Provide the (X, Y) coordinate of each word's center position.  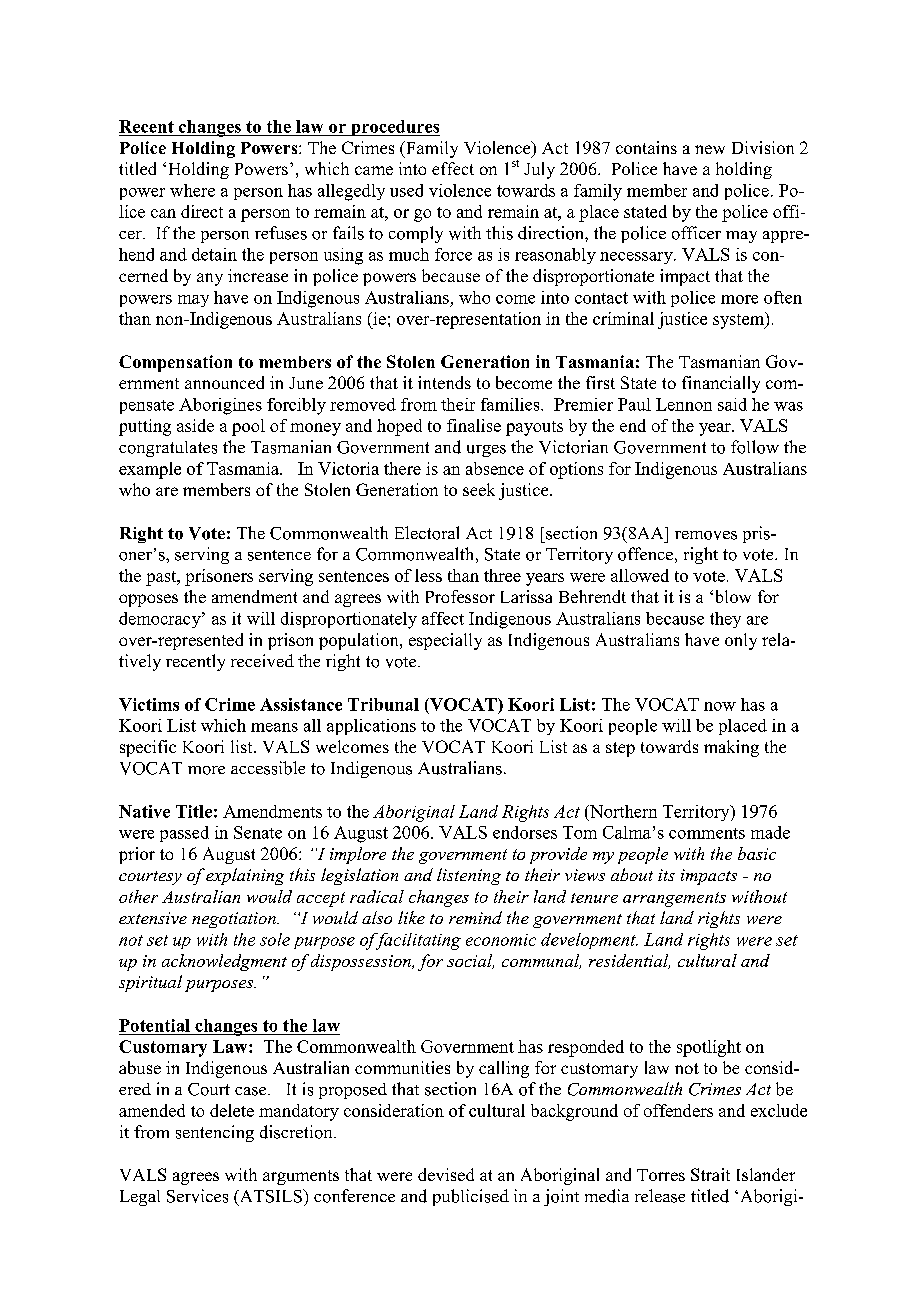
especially (445, 641)
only (741, 641)
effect (453, 168)
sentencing (215, 1133)
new (710, 149)
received (262, 660)
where (192, 190)
